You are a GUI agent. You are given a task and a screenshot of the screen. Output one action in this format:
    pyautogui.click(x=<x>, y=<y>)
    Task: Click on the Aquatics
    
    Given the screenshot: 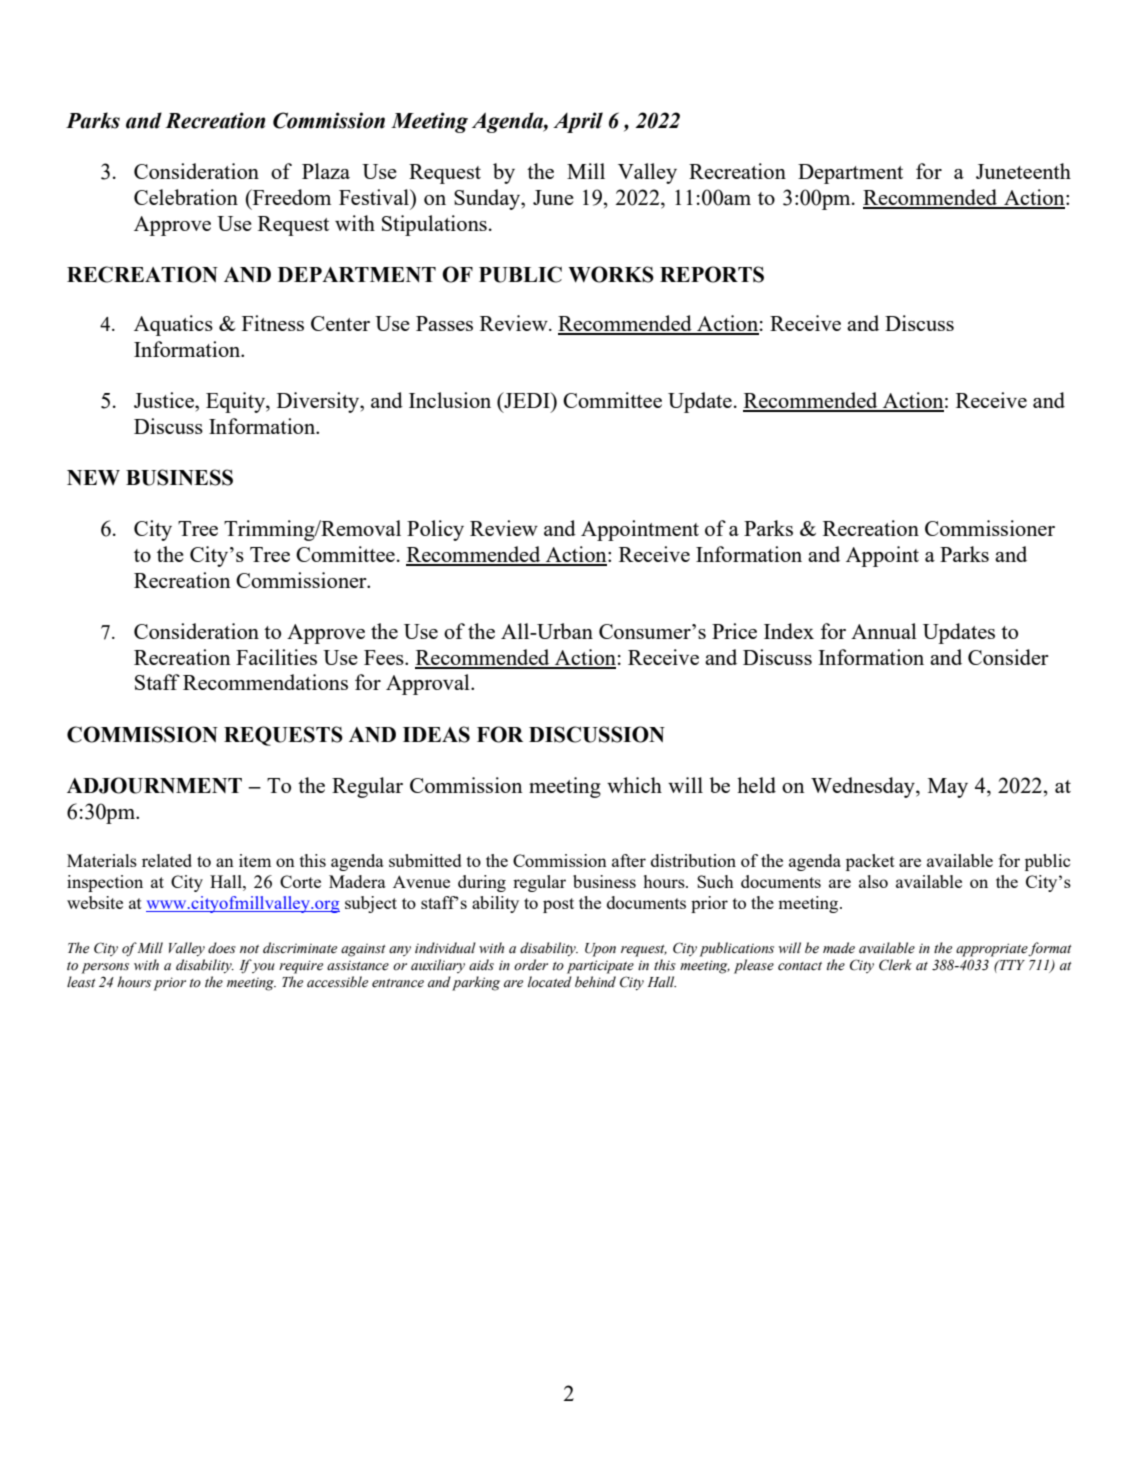 What is the action you would take?
    pyautogui.click(x=173, y=325)
